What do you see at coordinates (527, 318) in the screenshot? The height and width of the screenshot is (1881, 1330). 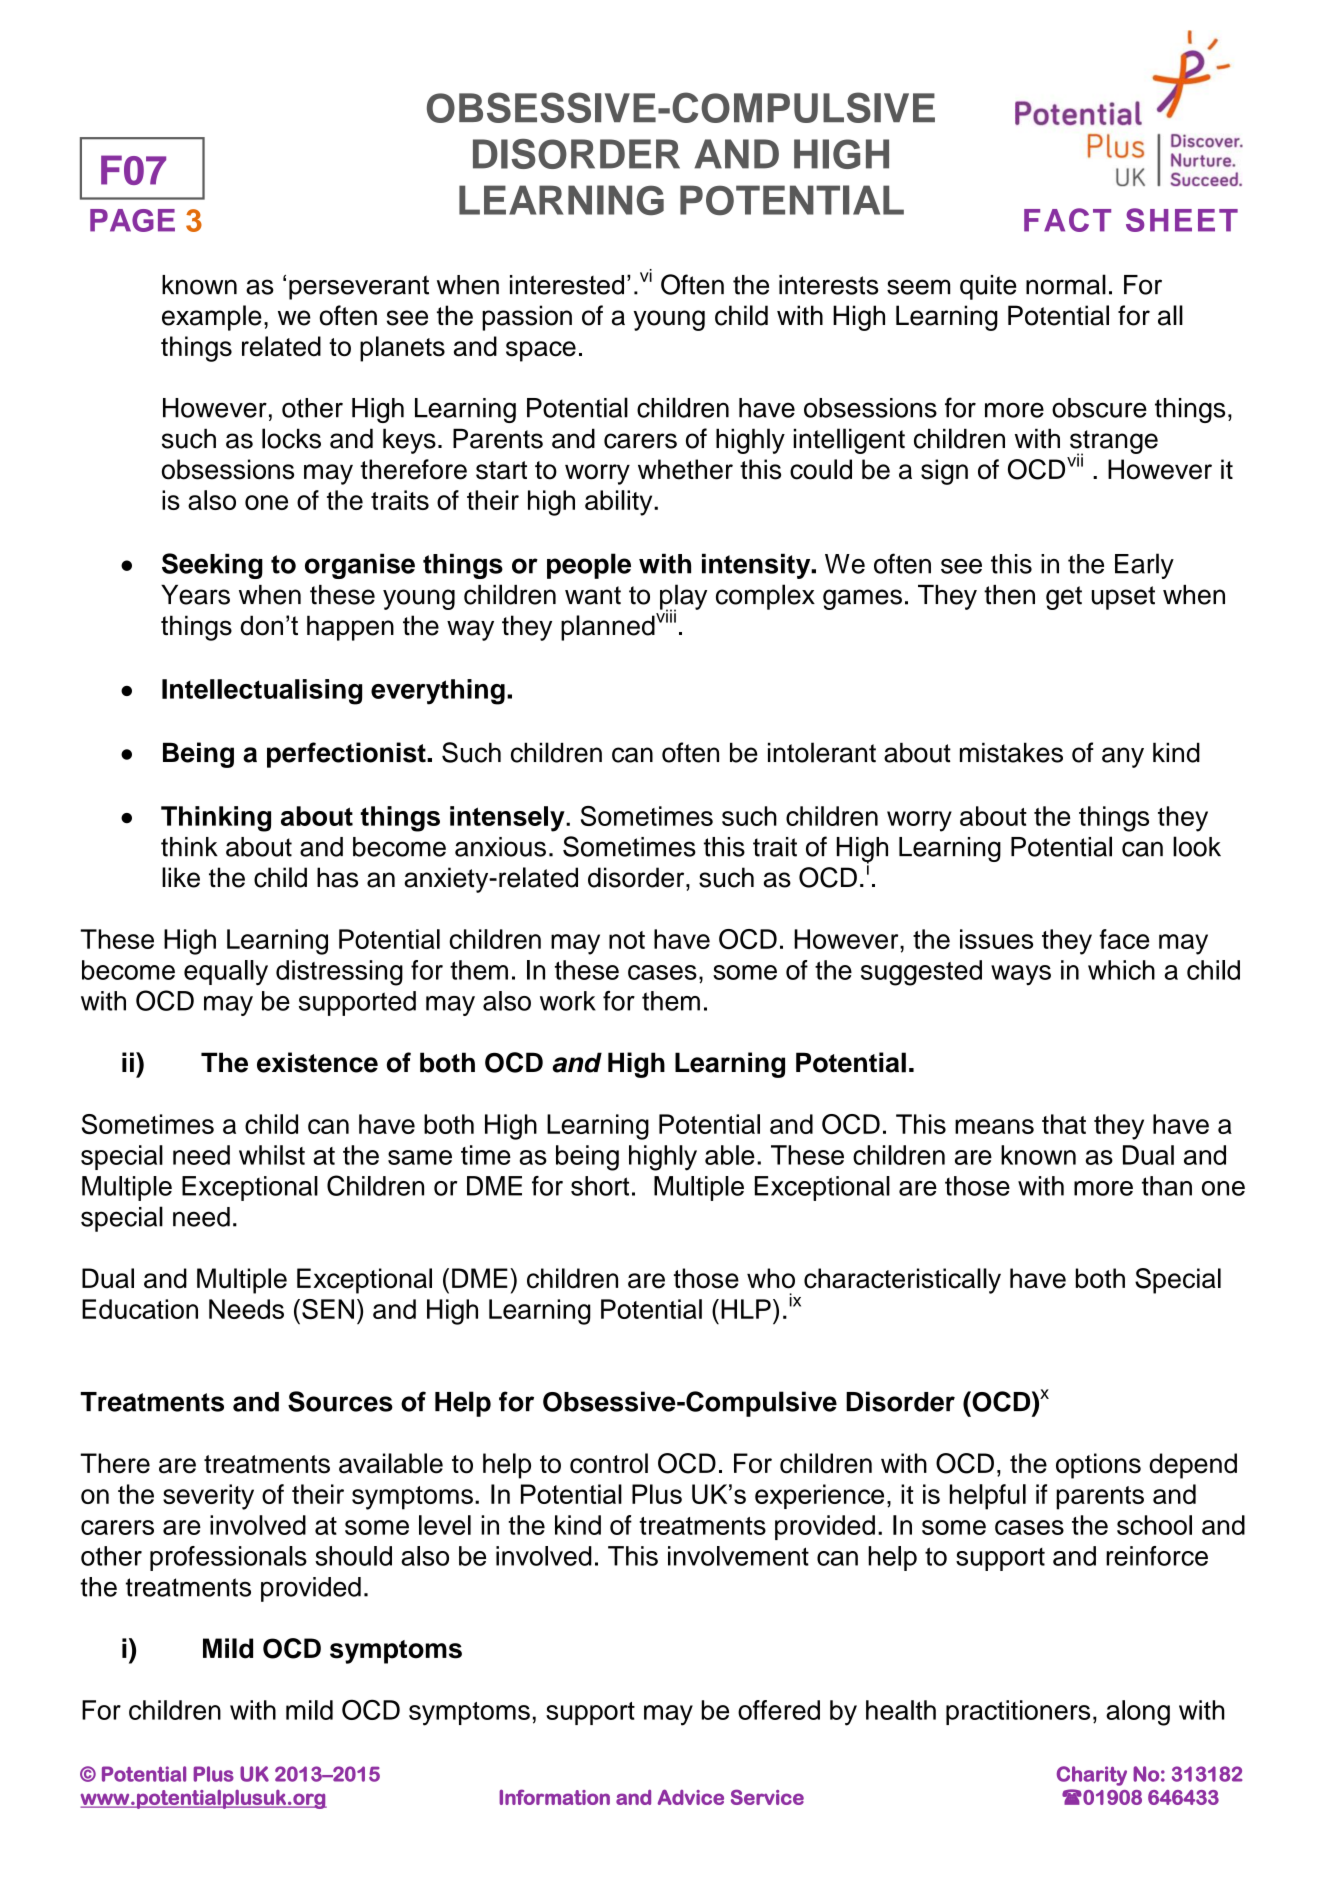 I see `passion` at bounding box center [527, 318].
